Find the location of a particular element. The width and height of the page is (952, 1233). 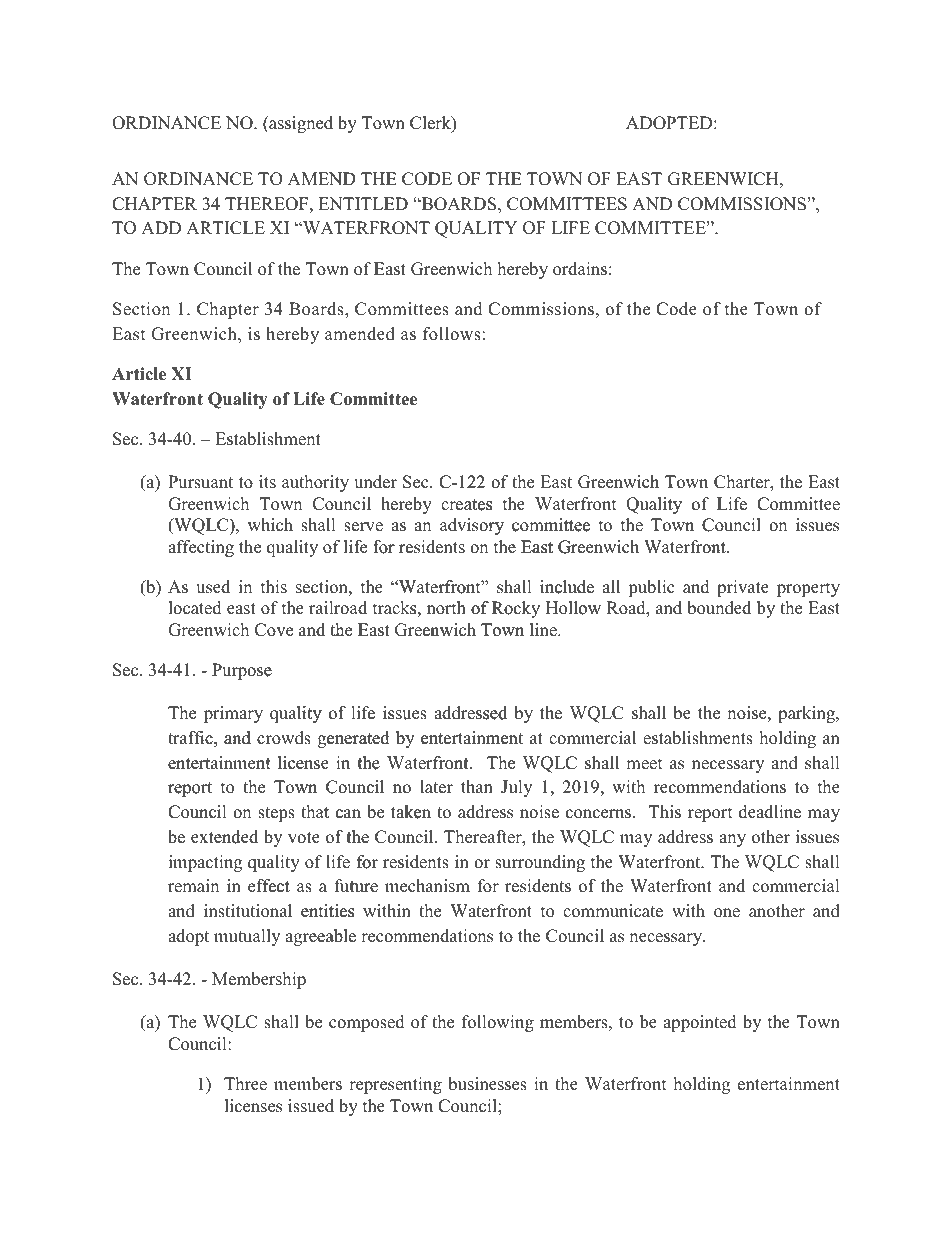

bounded is located at coordinates (719, 608).
